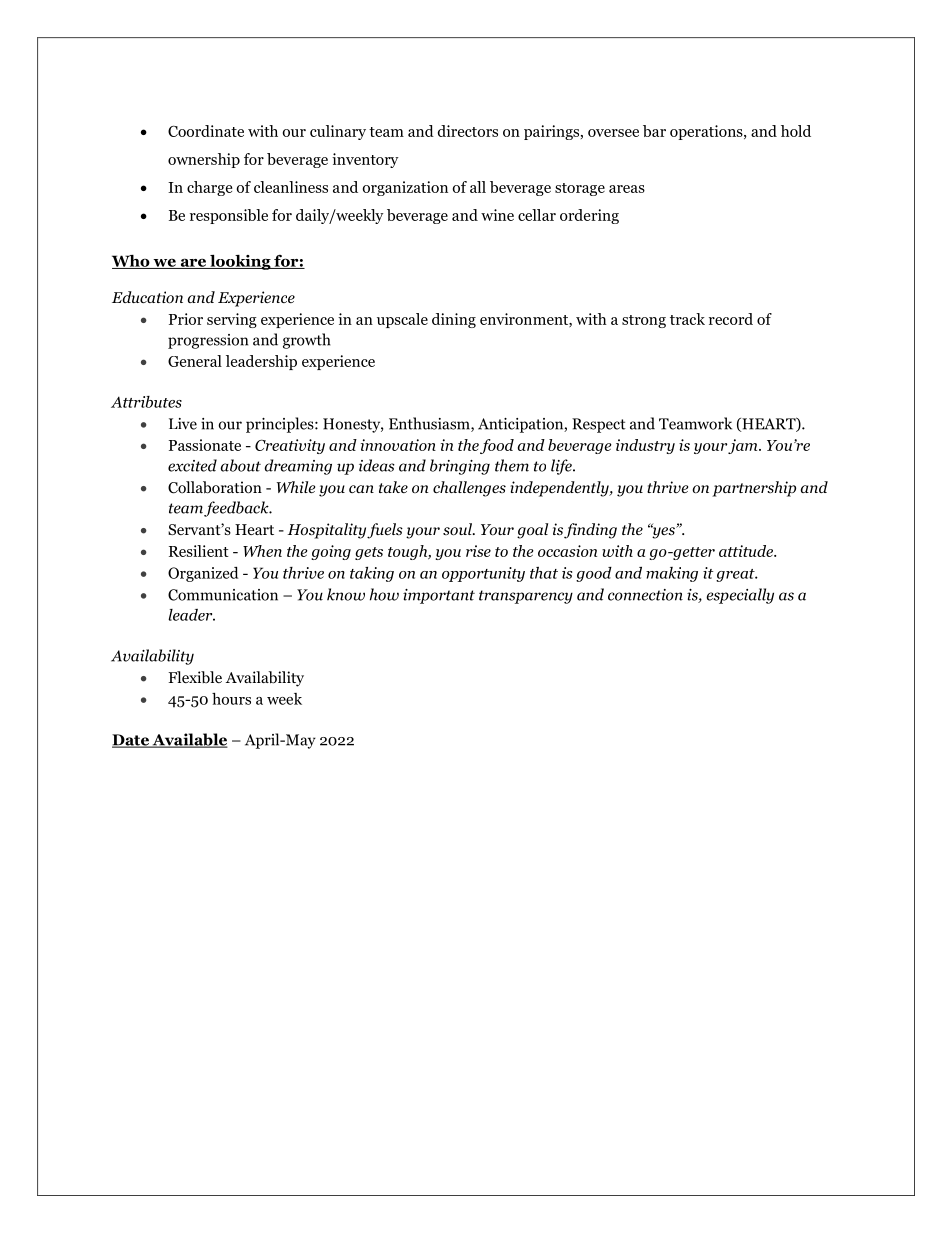 The width and height of the screenshot is (952, 1233). I want to click on directors, so click(468, 131).
